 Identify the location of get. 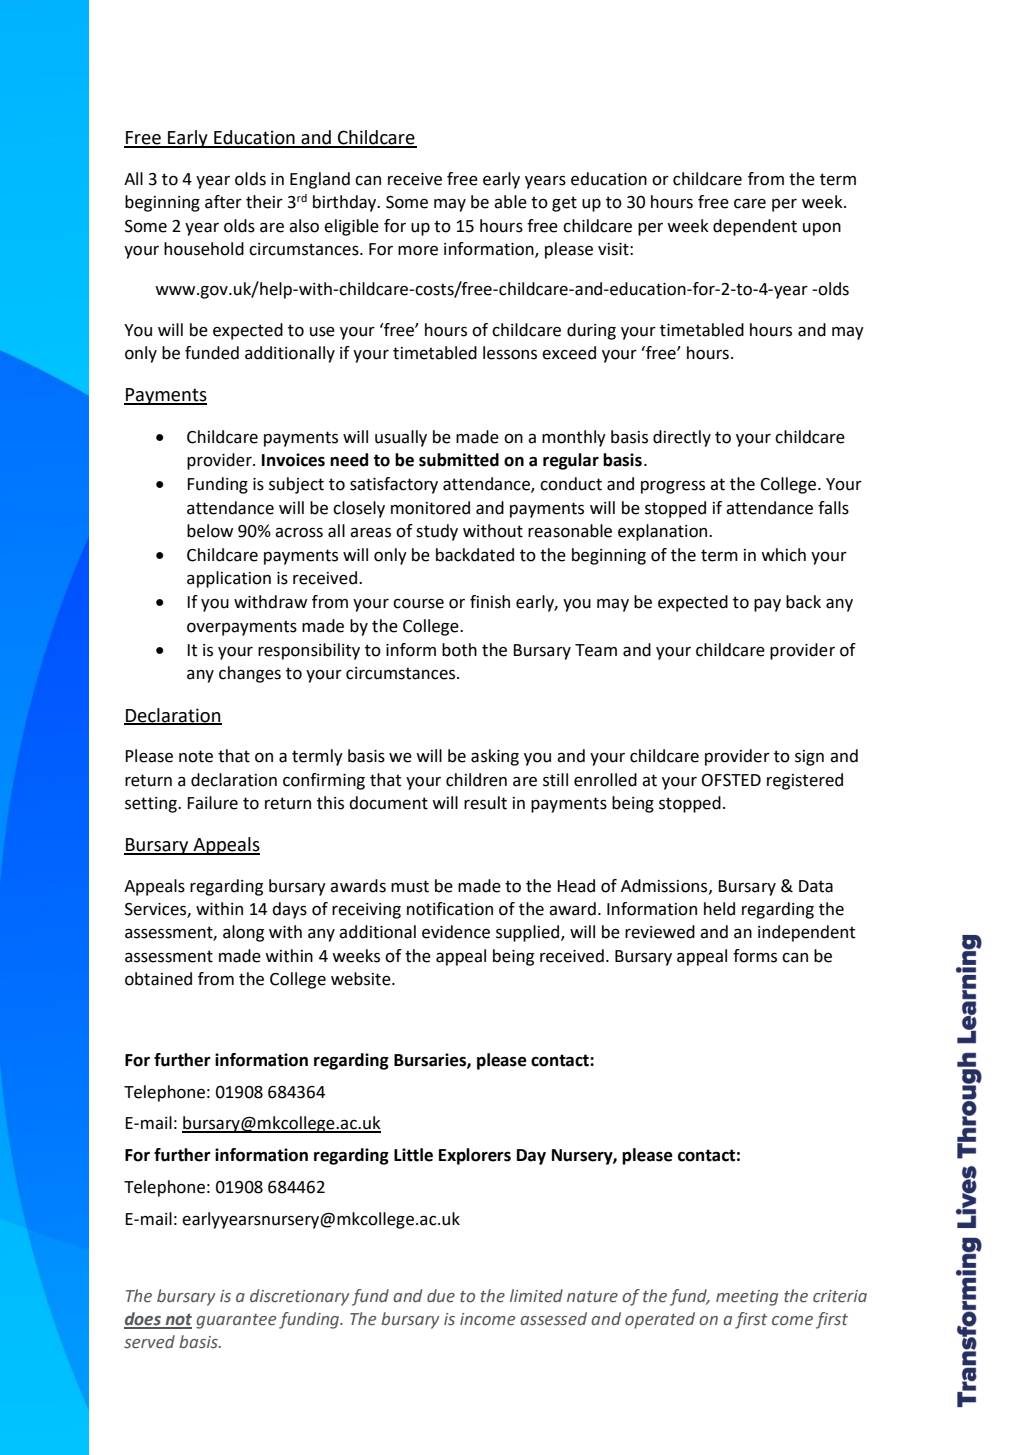
(564, 204).
